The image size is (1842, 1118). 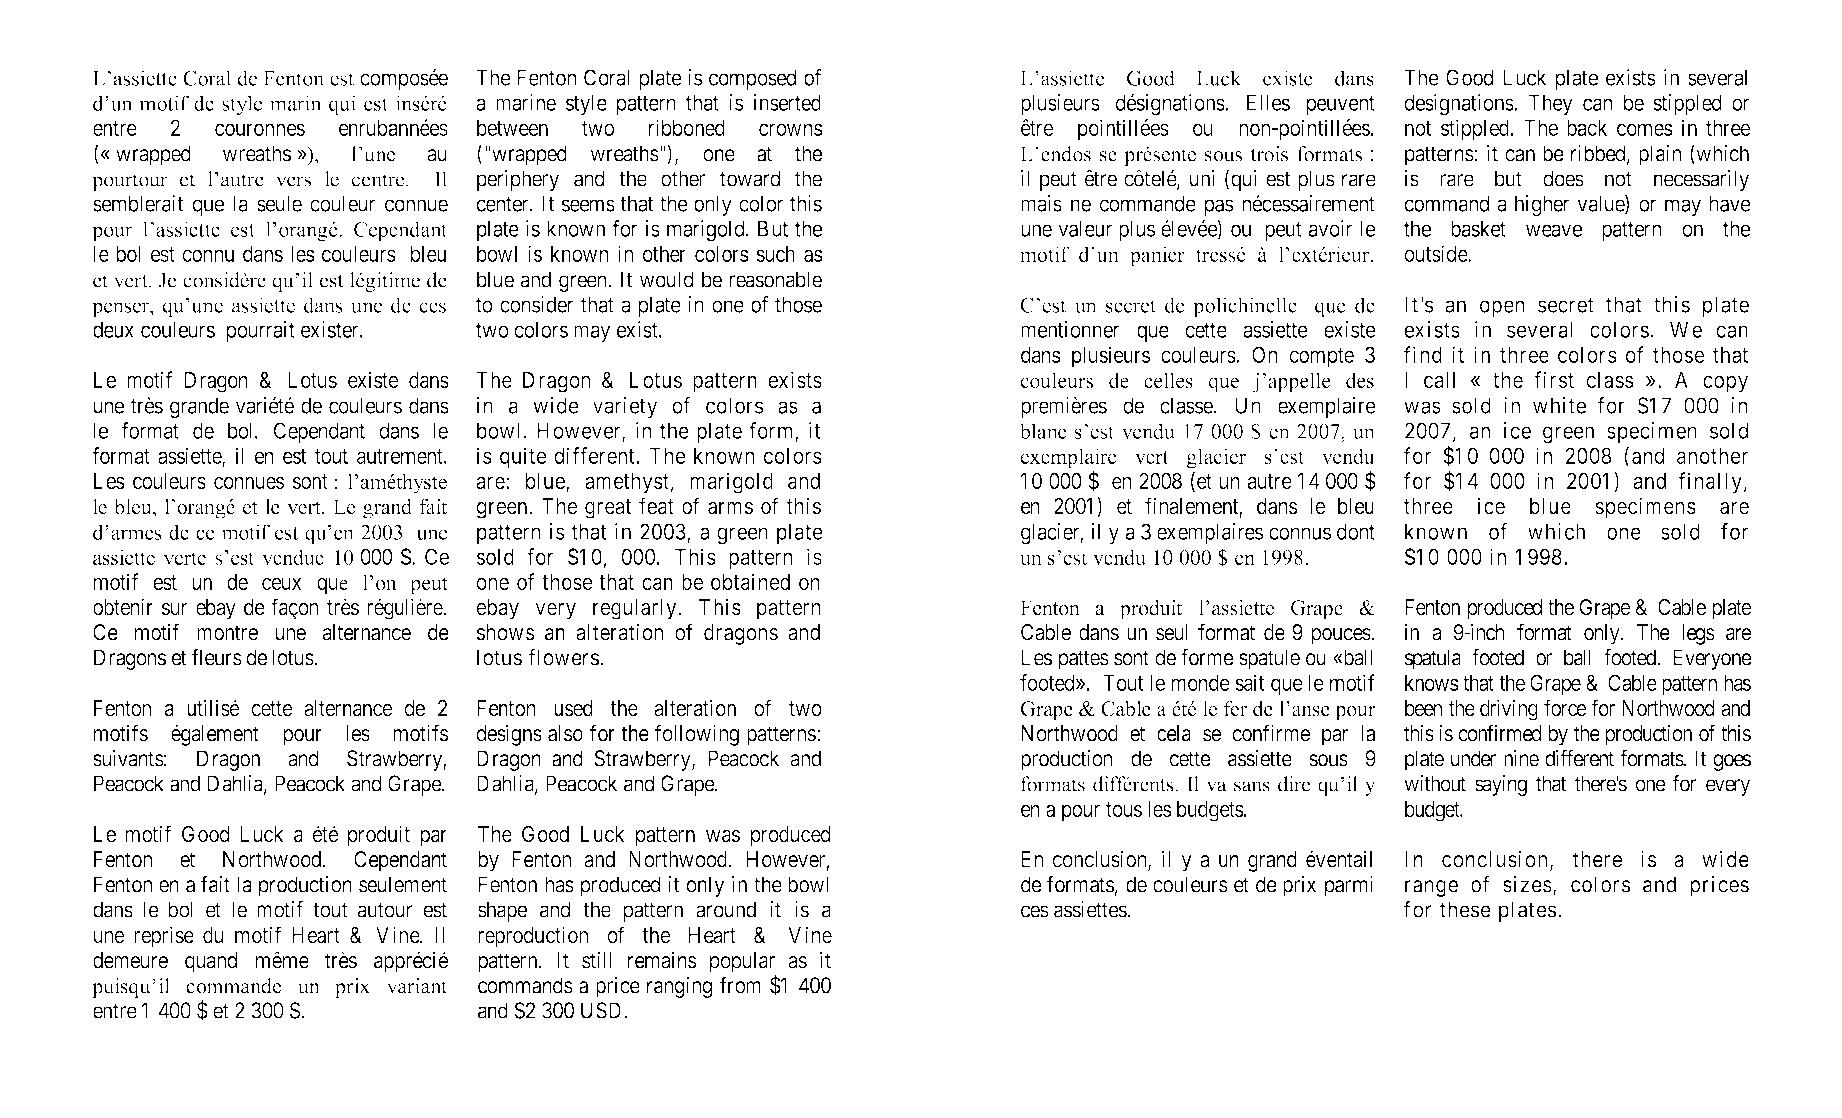 I want to click on quand, so click(x=211, y=962).
